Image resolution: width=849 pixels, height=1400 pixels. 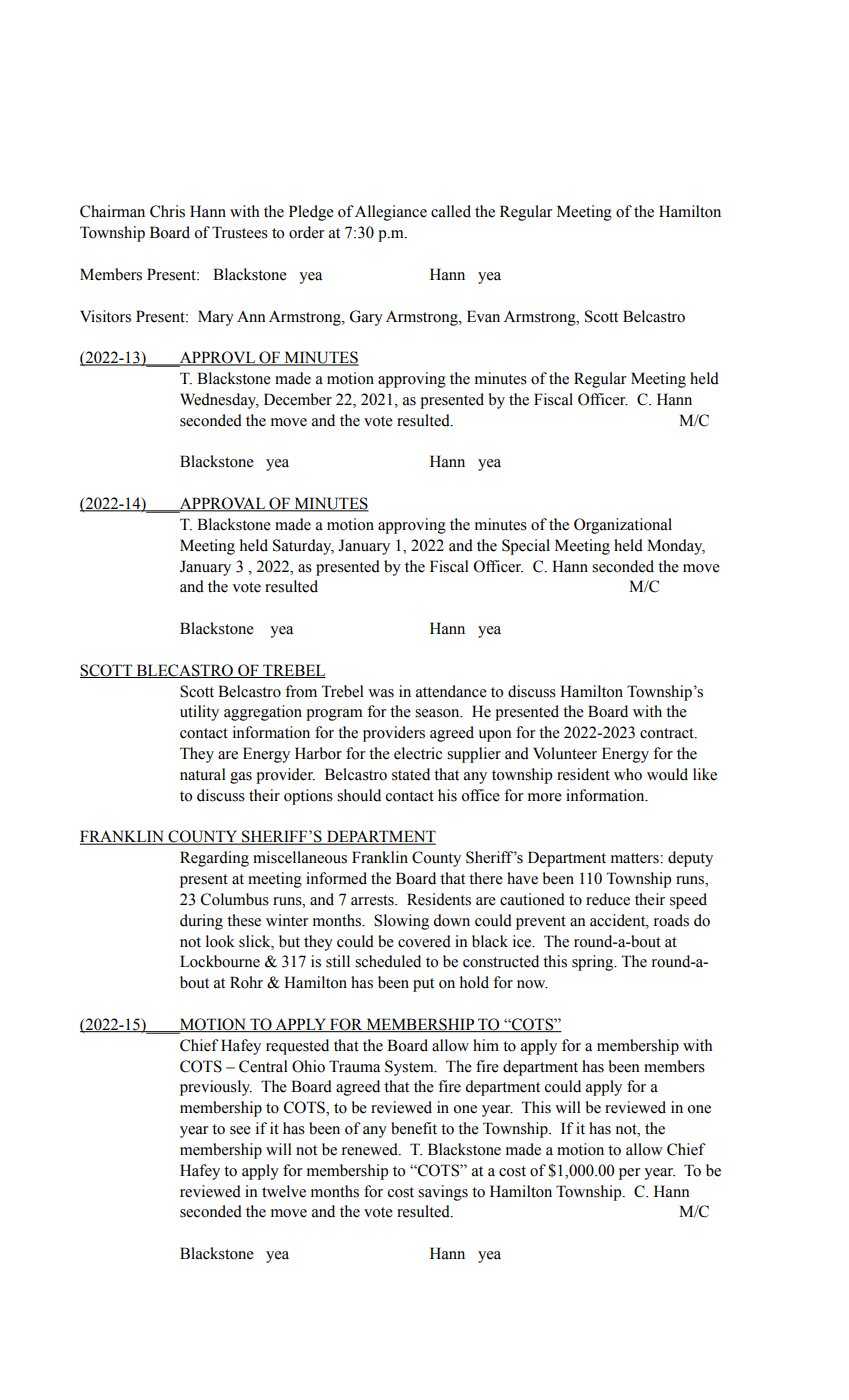 What do you see at coordinates (391, 213) in the screenshot?
I see `Allegiance` at bounding box center [391, 213].
